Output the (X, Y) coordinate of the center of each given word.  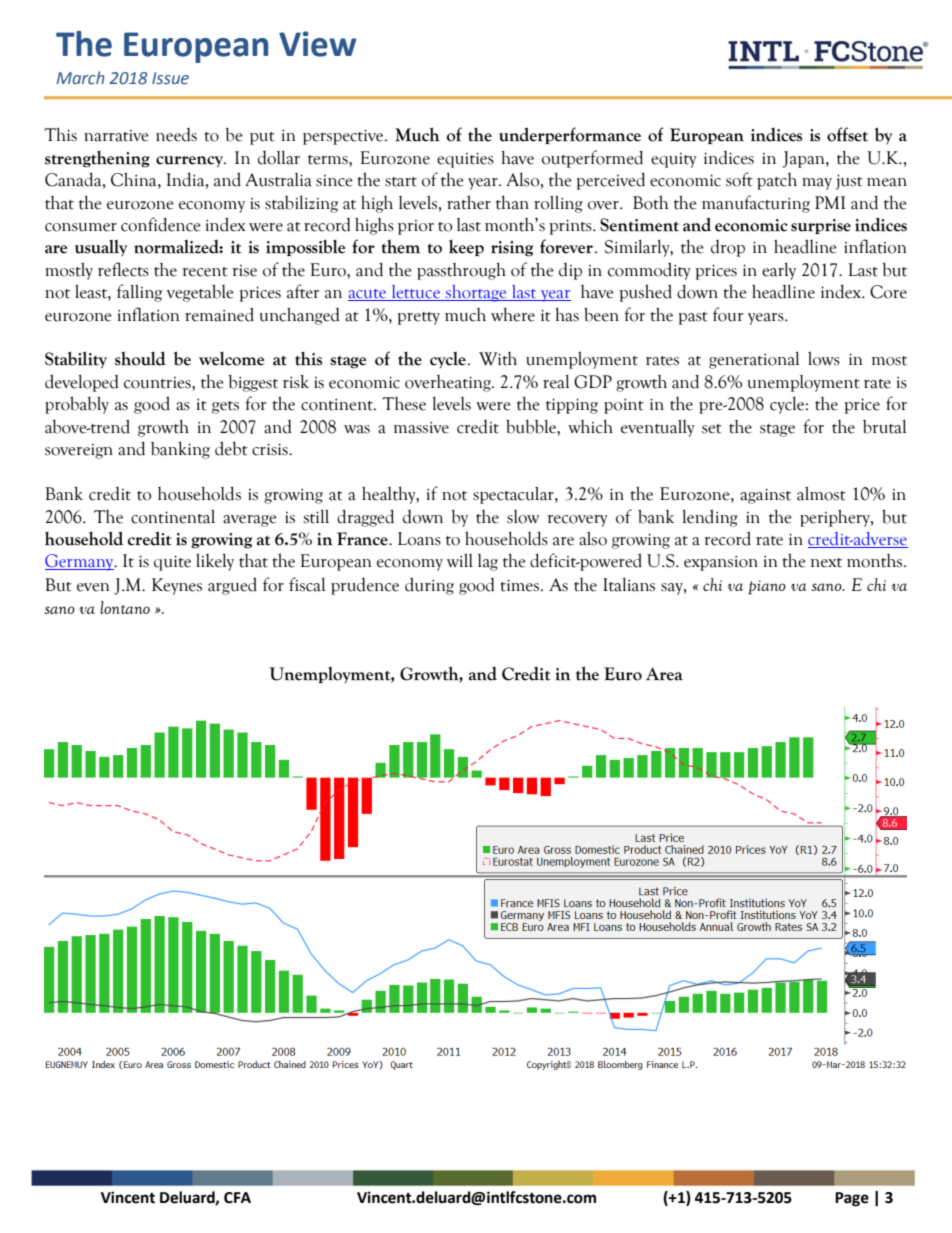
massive (421, 428)
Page (852, 1199)
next (826, 563)
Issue (170, 78)
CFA (237, 1198)
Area (664, 674)
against (765, 496)
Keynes (177, 586)
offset (847, 134)
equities (465, 160)
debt (231, 448)
